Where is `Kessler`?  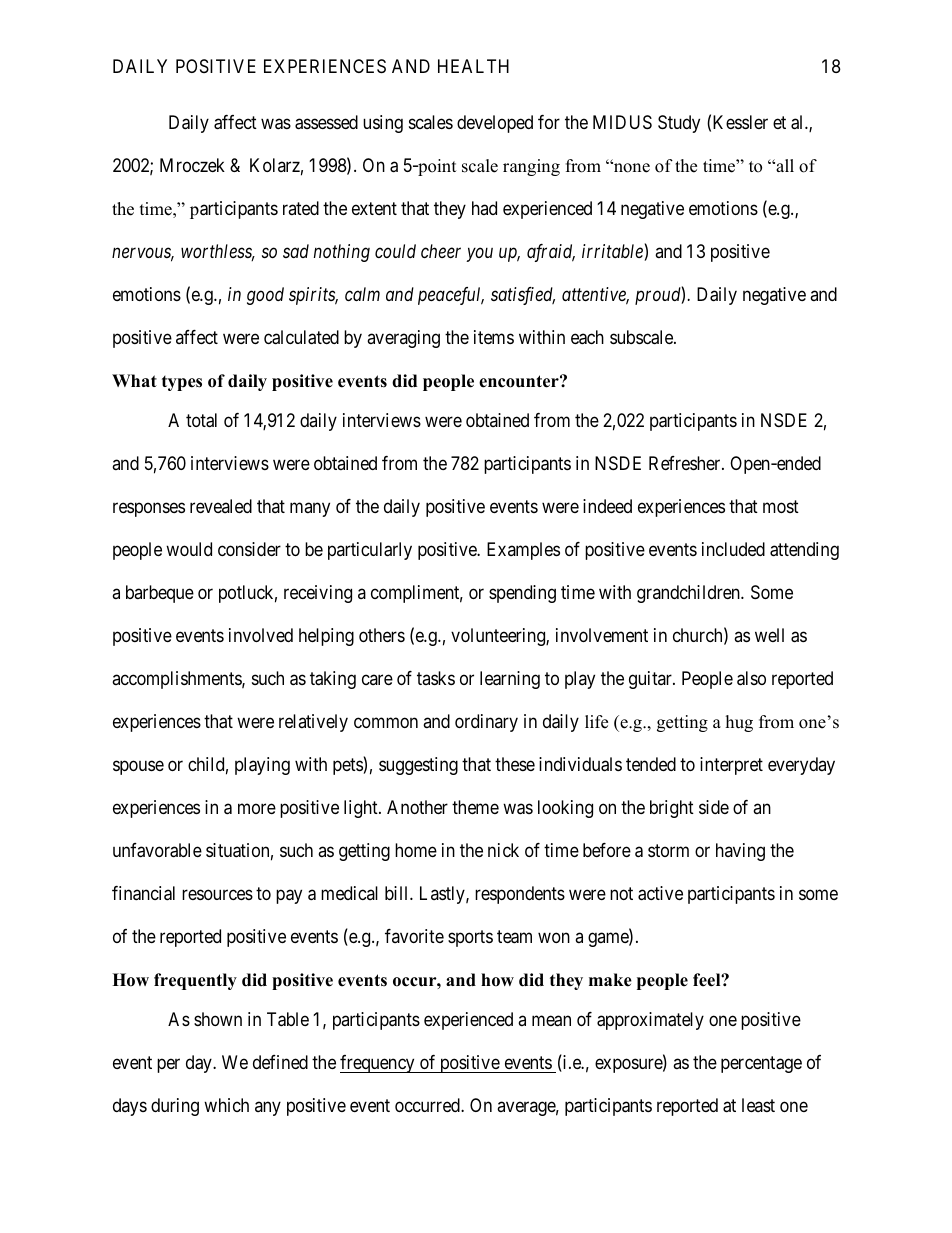
Kessler is located at coordinates (740, 122).
